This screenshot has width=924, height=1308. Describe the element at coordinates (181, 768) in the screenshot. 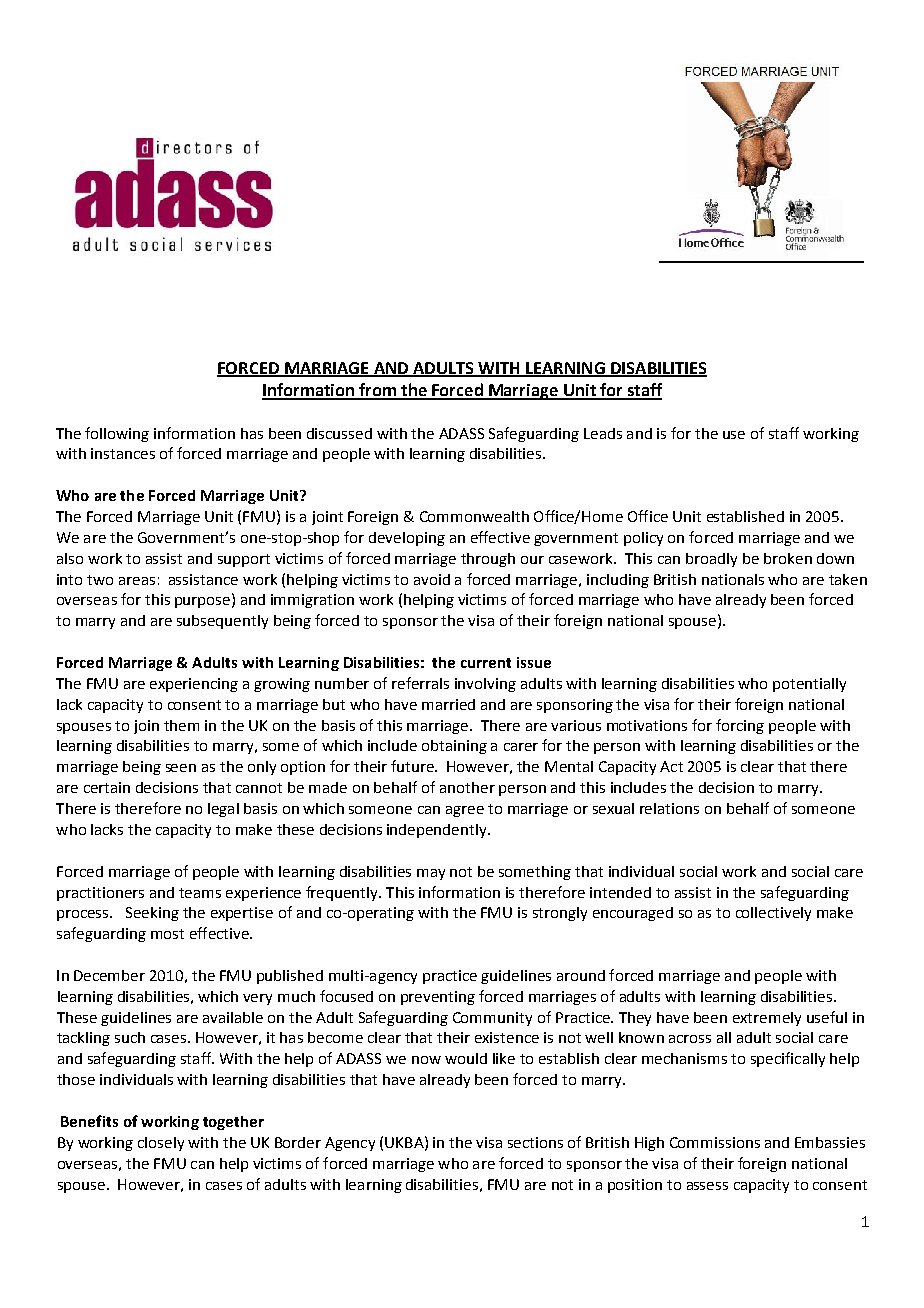

I see `seen` at that location.
